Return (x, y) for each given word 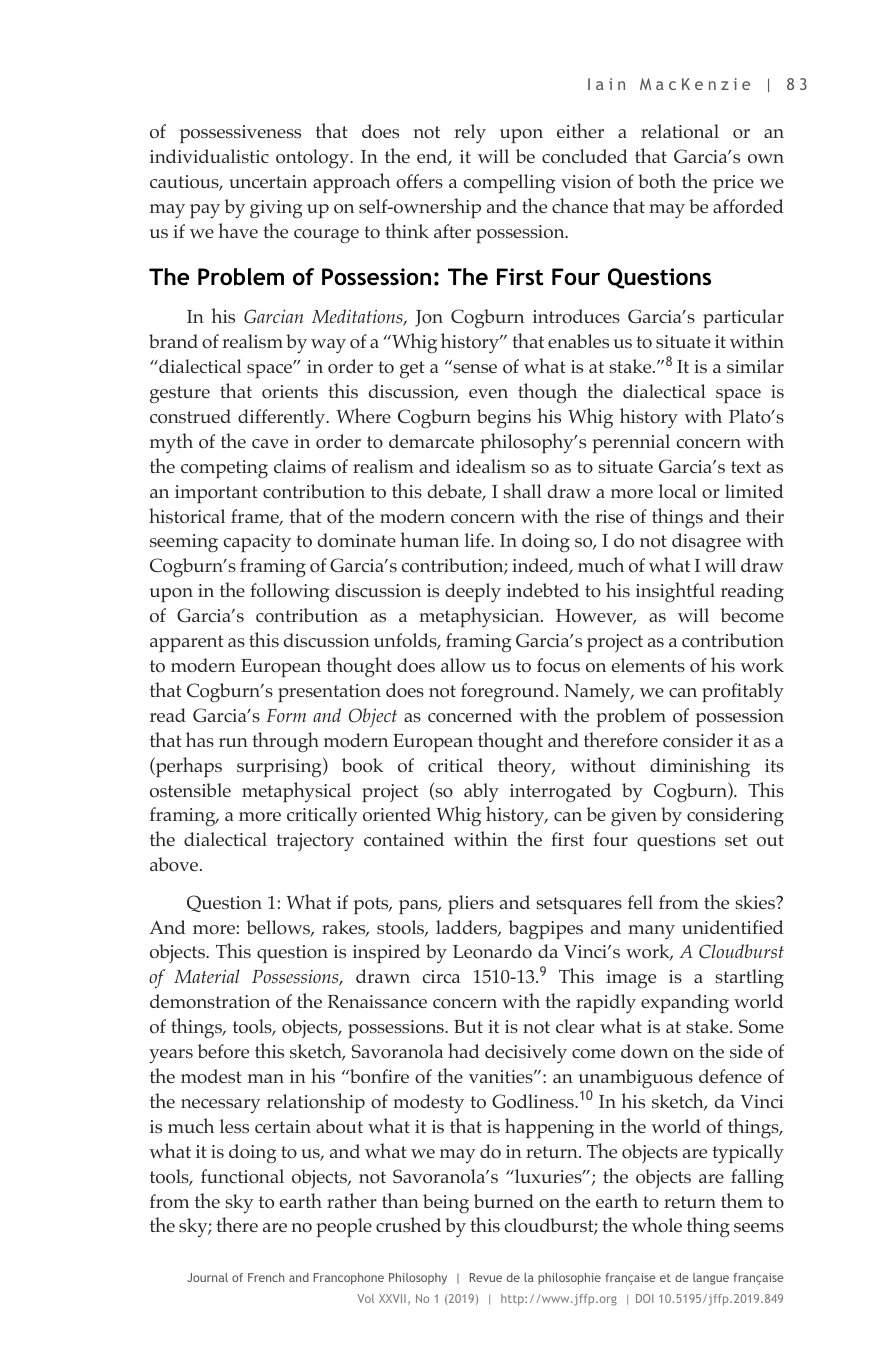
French (266, 1277)
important (216, 494)
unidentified (733, 927)
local (678, 491)
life (478, 540)
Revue (486, 1277)
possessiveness (240, 134)
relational (680, 131)
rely (470, 133)
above (175, 864)
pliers (471, 904)
